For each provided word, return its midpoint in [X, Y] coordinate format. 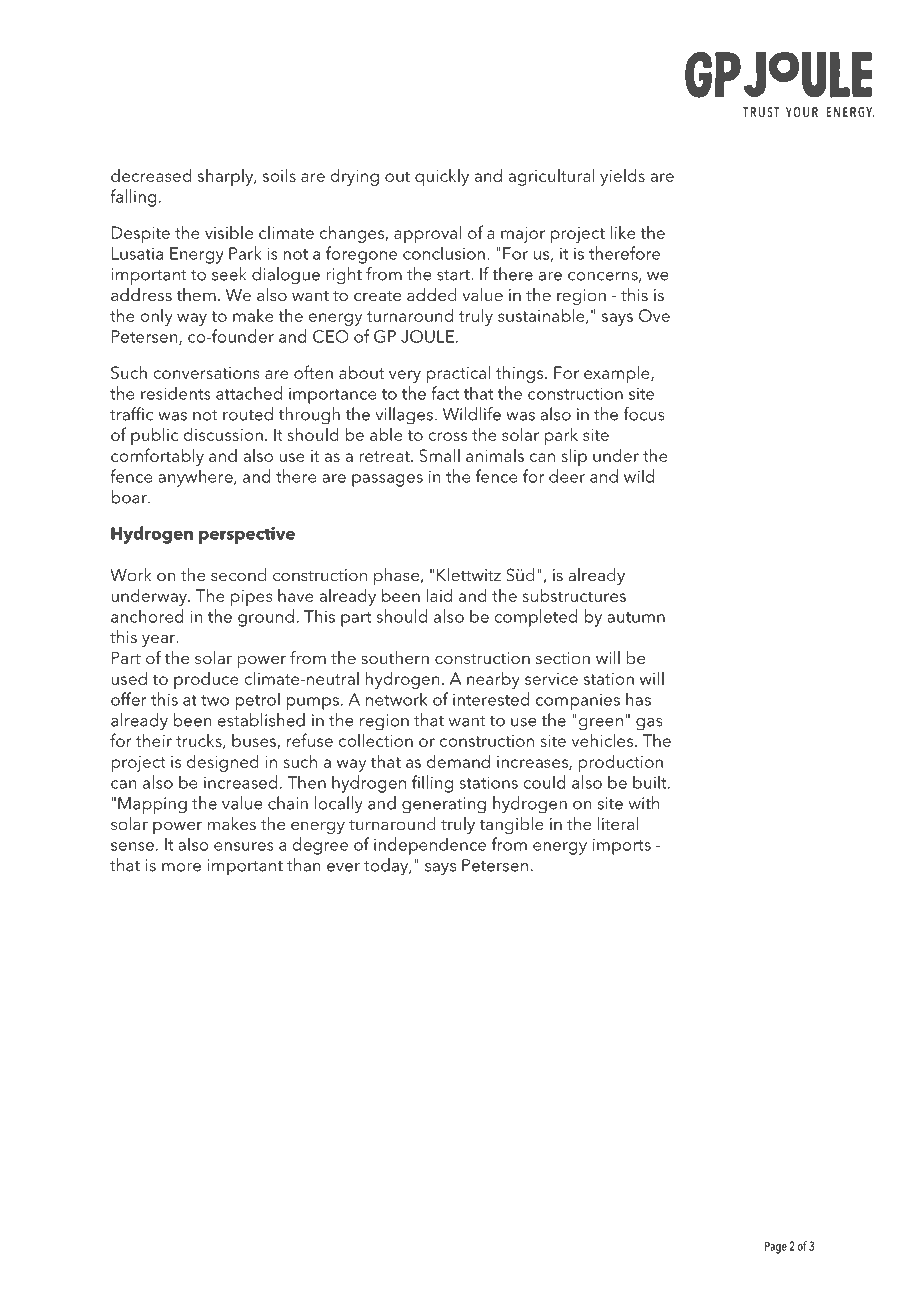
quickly [442, 177]
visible [229, 232]
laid [439, 595]
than [304, 865]
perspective [247, 535]
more [181, 867]
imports [622, 846]
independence [430, 846]
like [623, 232]
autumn [636, 617]
